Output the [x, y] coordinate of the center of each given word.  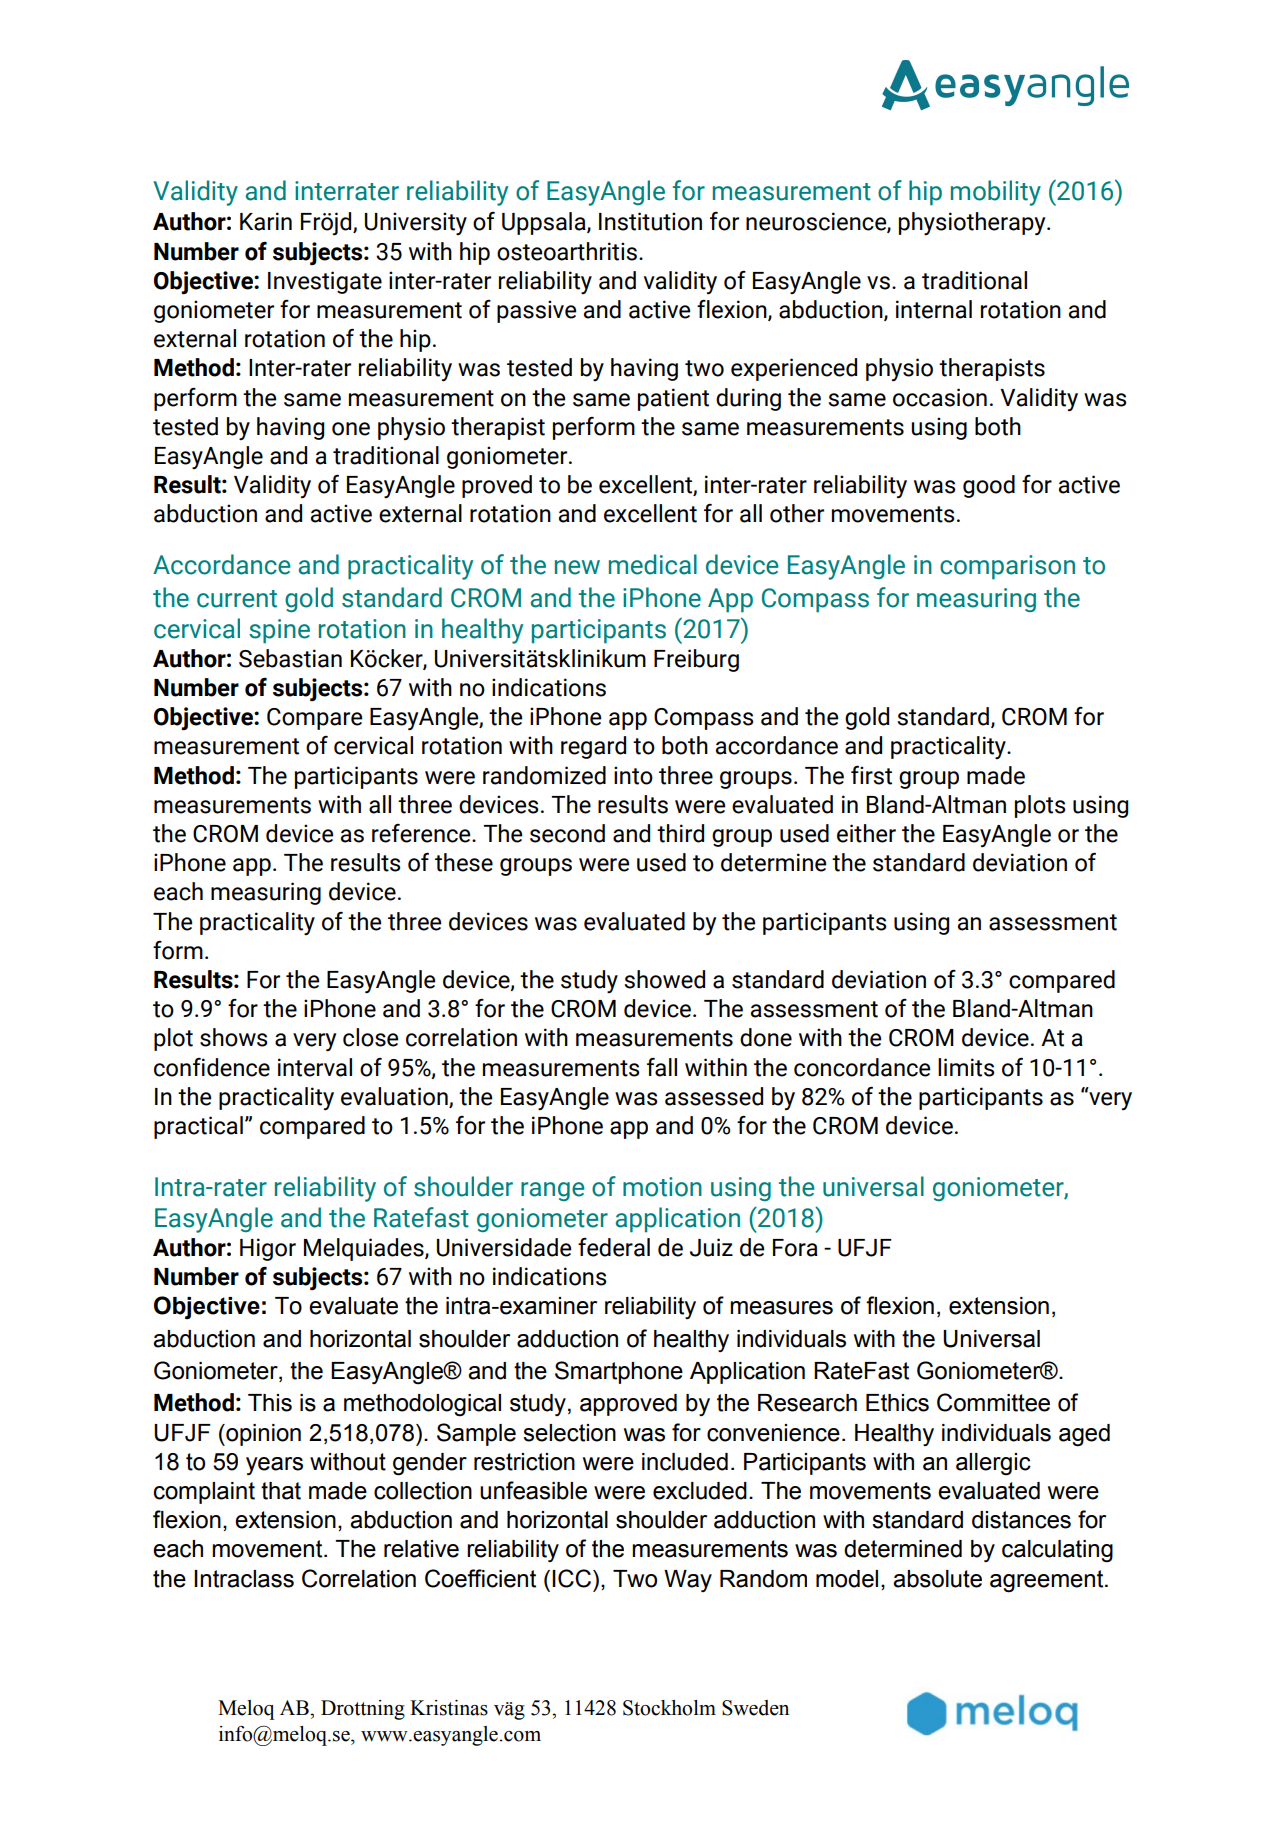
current [237, 599]
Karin [266, 221]
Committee [993, 1402]
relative [421, 1549]
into [633, 775]
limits [966, 1067]
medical [653, 564]
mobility [996, 193]
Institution [650, 221]
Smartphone [619, 1372]
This [270, 1403]
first [871, 775]
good [989, 486]
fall [662, 1067]
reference [422, 833]
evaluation [395, 1097]
